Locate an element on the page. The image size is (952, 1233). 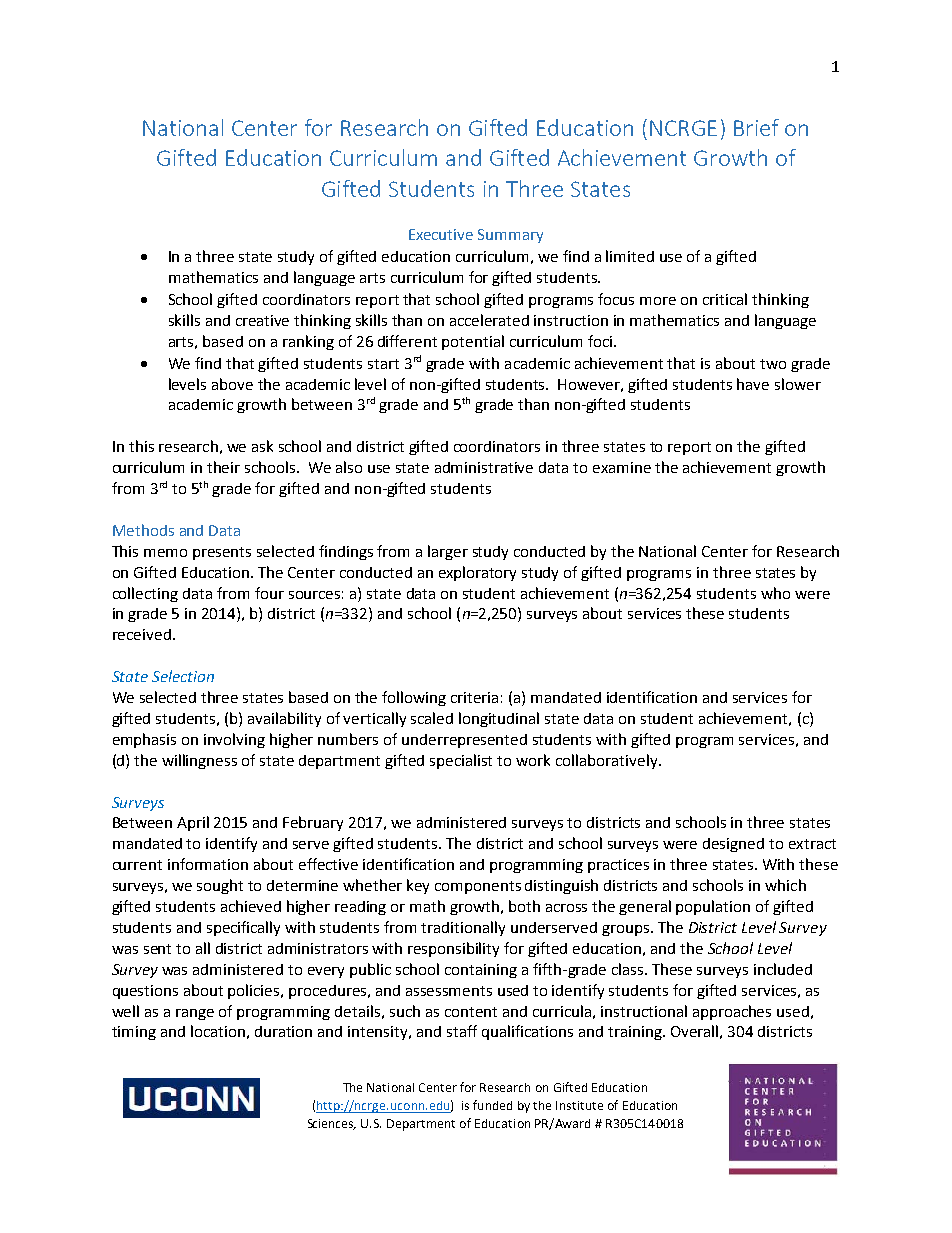
who is located at coordinates (775, 593).
